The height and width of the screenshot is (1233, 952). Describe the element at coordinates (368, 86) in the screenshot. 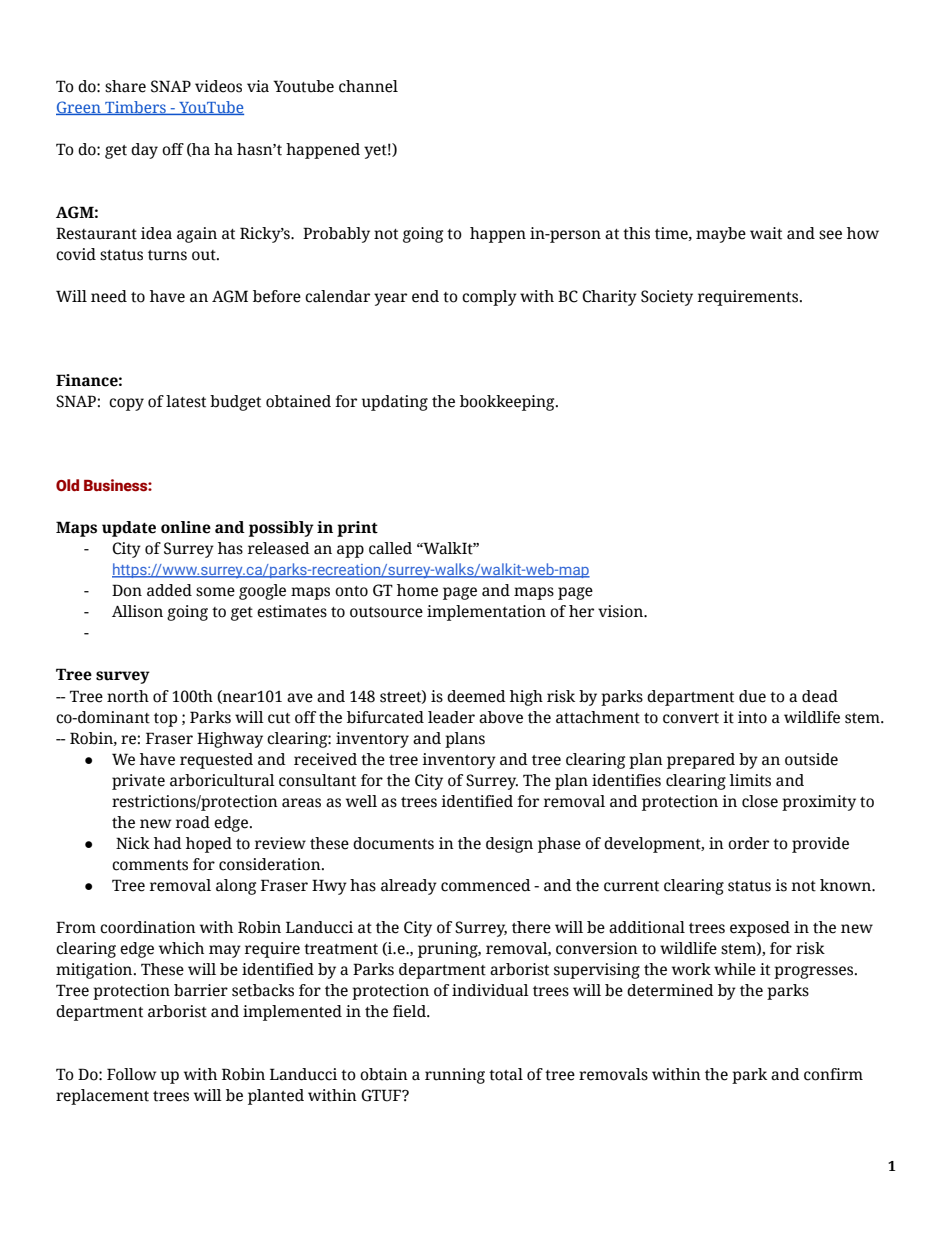

I see `channel` at that location.
